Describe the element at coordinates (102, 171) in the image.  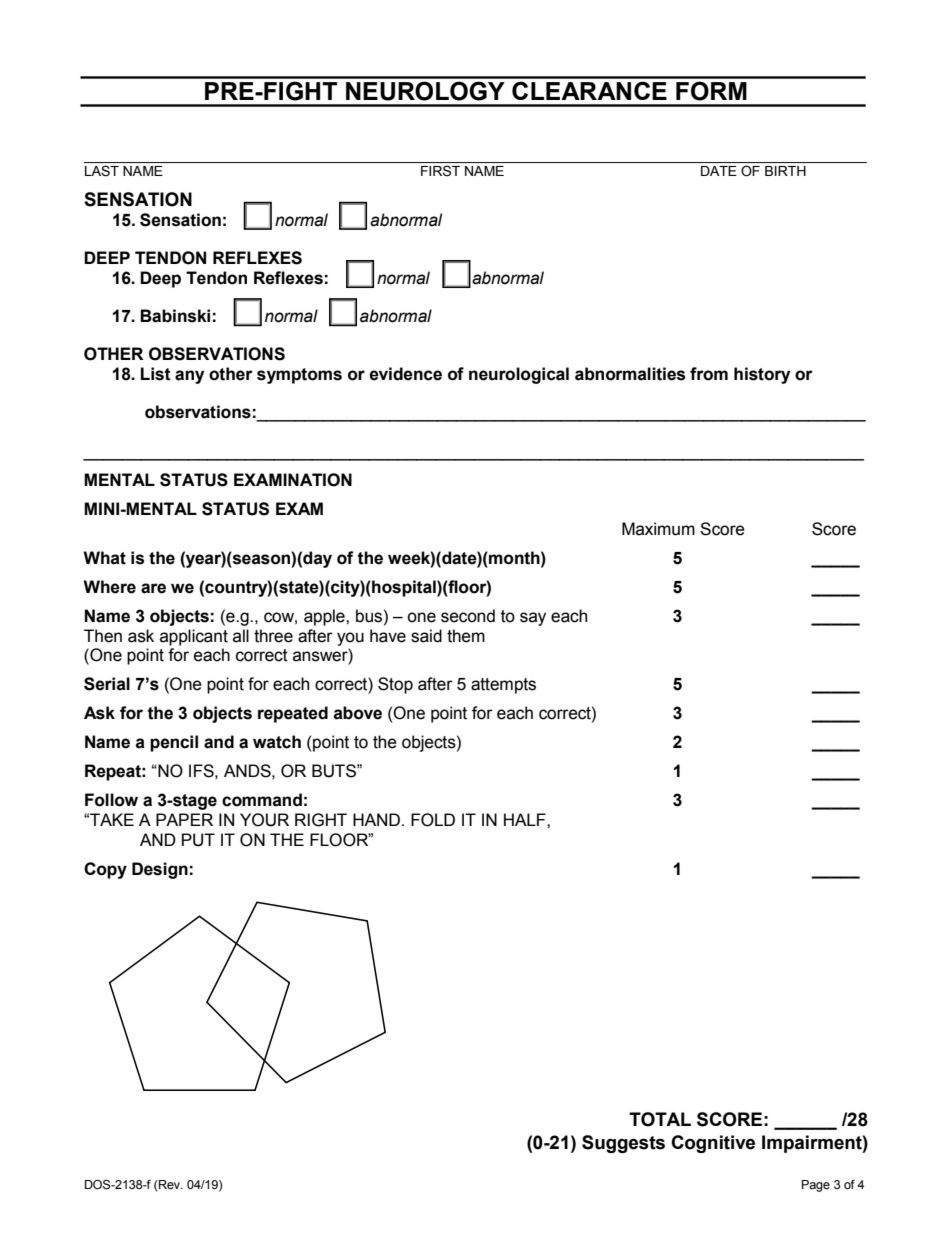
I see `LAST` at that location.
